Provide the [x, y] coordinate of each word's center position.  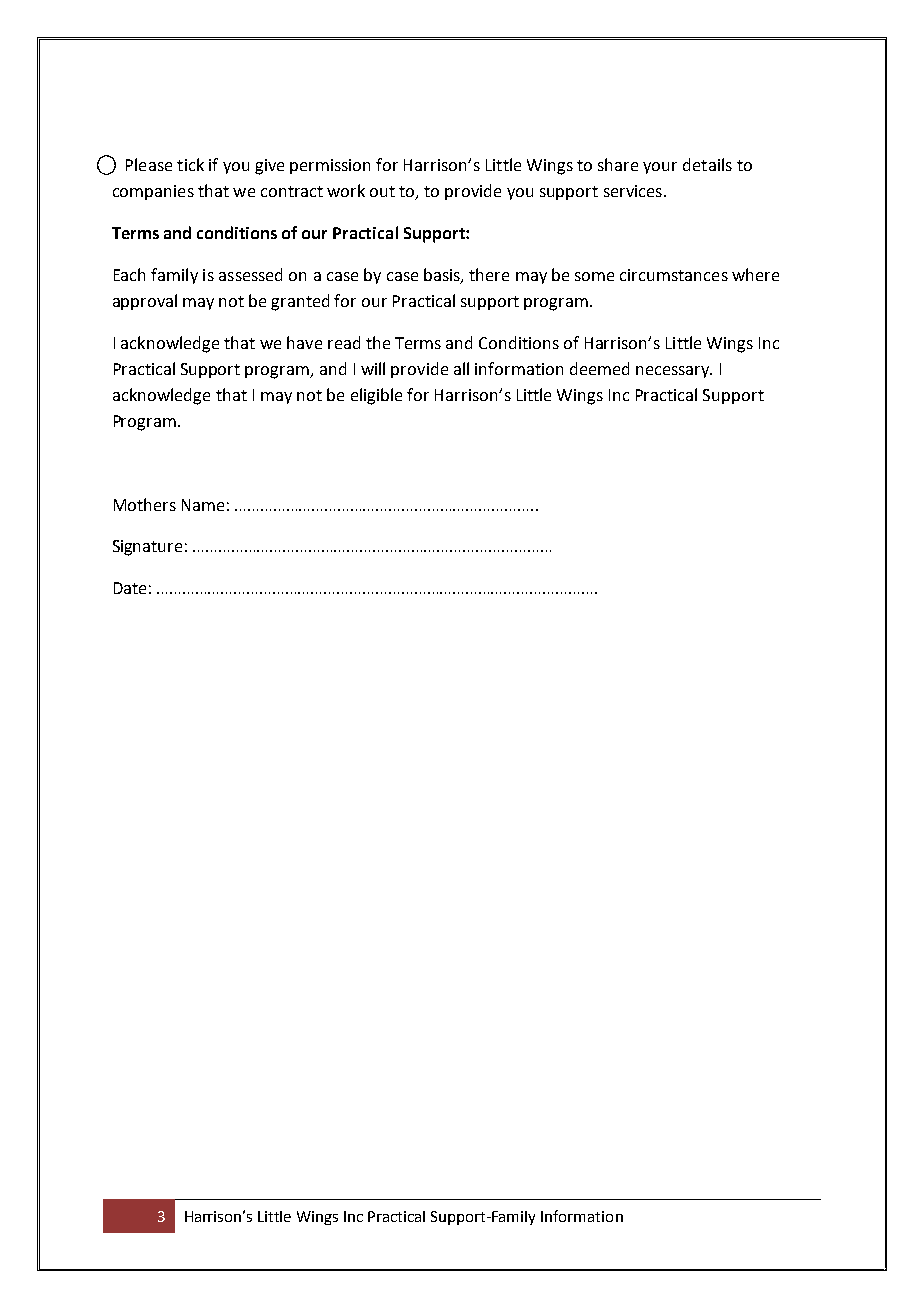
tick [190, 164]
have [304, 342]
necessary [674, 372]
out [382, 191]
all [461, 368]
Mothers [145, 504]
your [660, 168]
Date [130, 588]
